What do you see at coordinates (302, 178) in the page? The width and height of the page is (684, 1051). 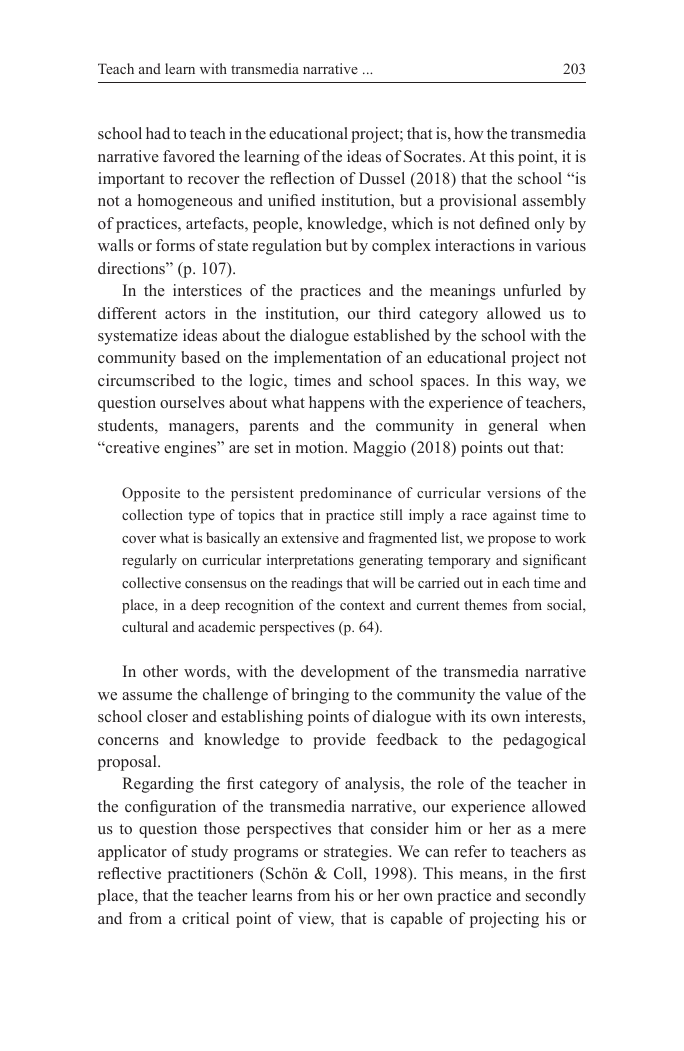 I see `reflection` at bounding box center [302, 178].
